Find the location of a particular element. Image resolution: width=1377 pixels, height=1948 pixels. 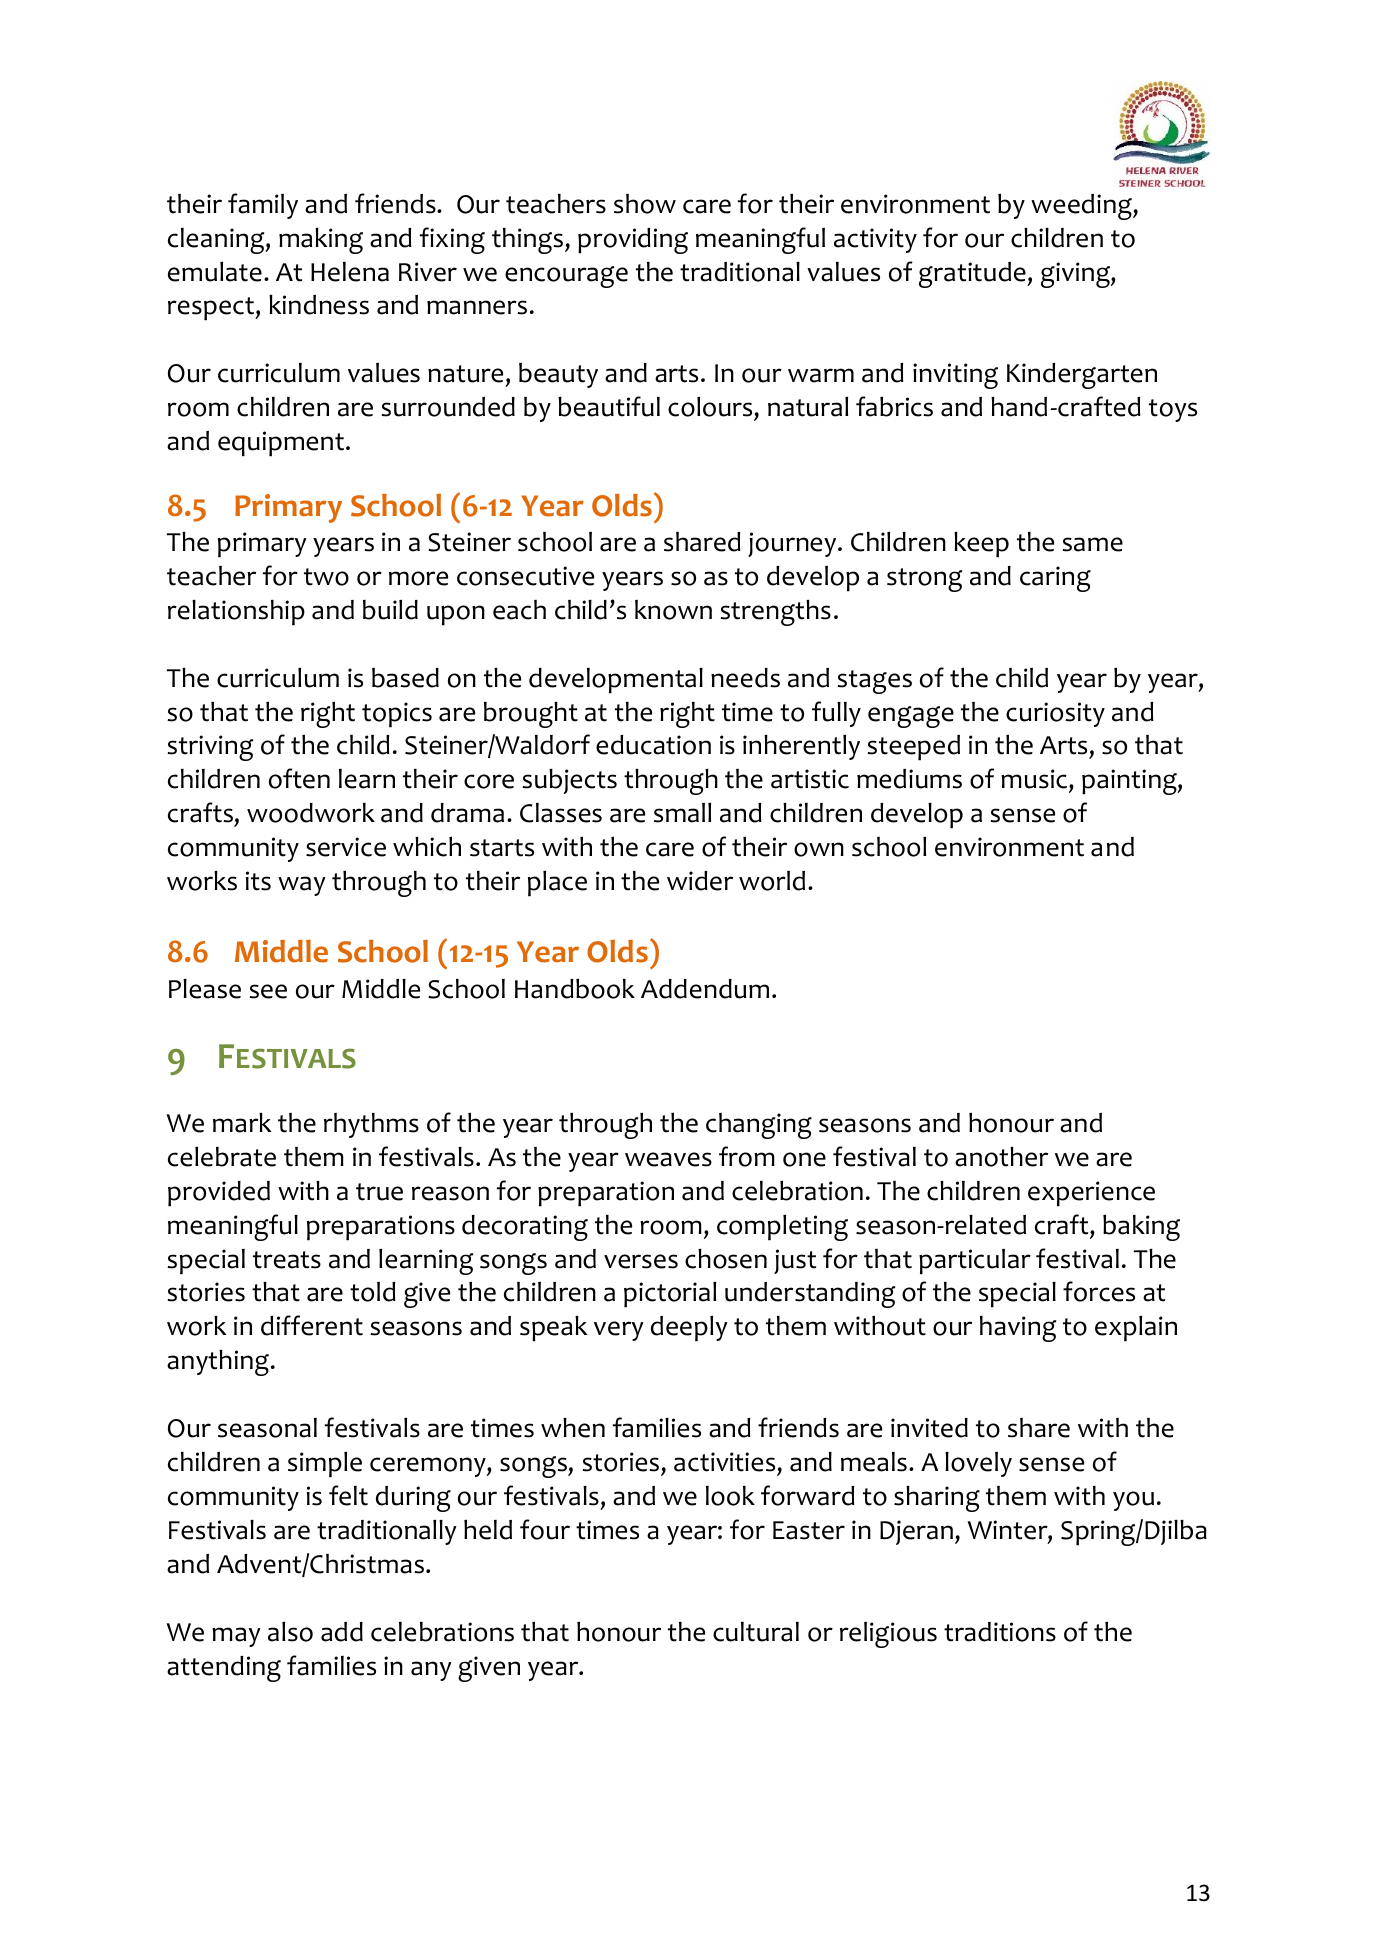

pictorial is located at coordinates (670, 1295).
